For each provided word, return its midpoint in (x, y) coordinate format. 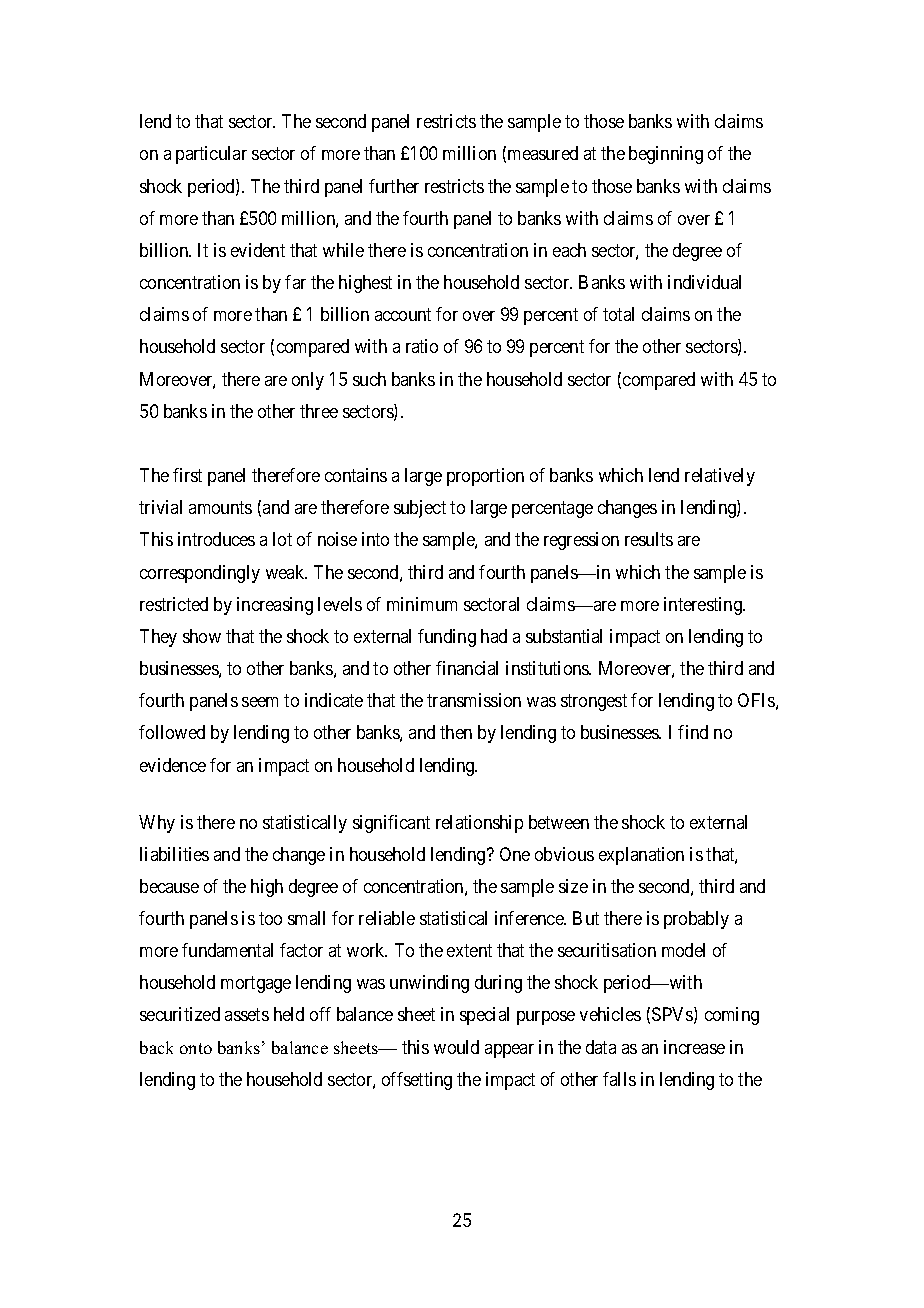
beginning (666, 155)
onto (196, 1048)
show (202, 636)
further (394, 186)
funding (447, 638)
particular (211, 155)
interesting (704, 606)
